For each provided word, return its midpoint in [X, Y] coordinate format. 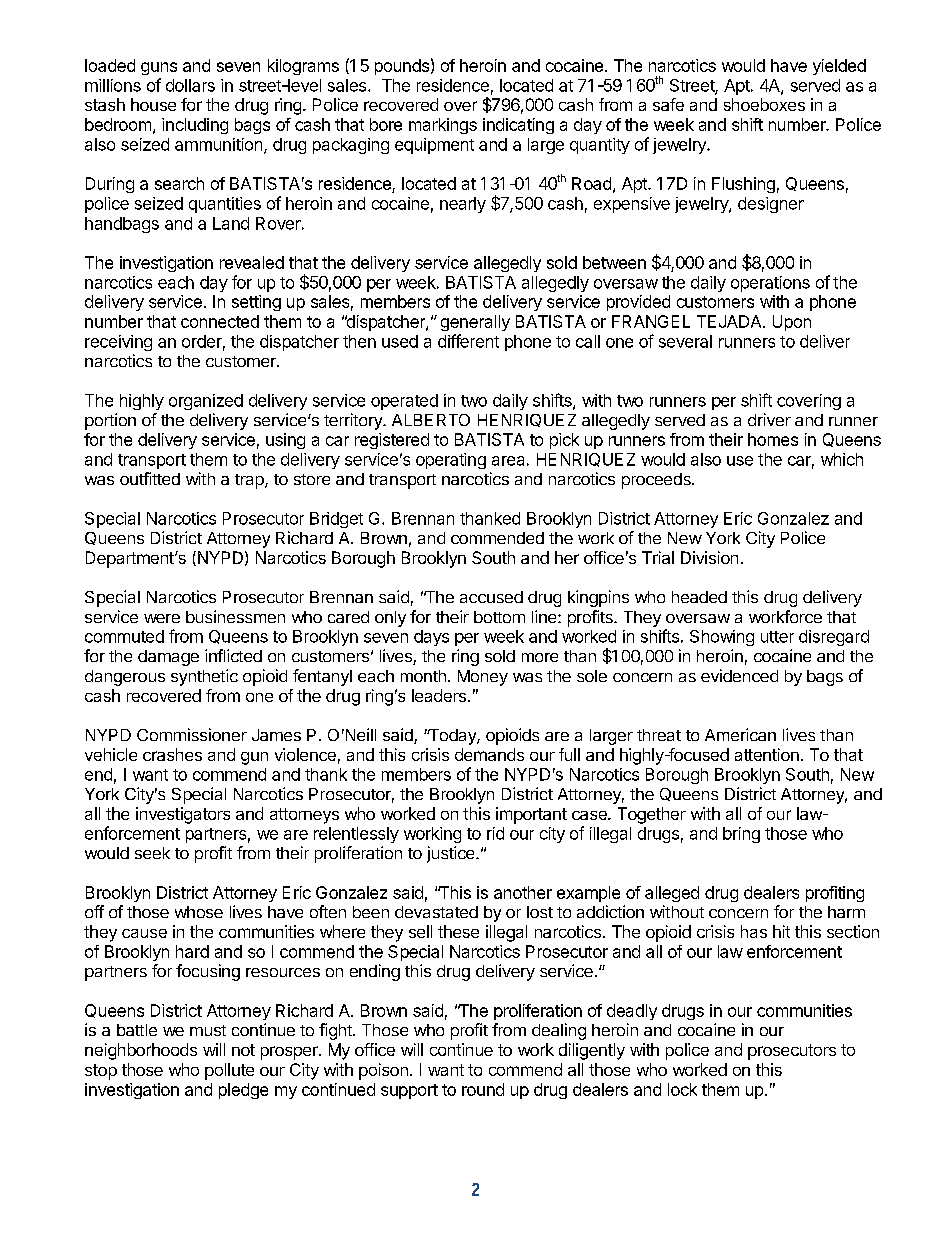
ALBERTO [431, 420]
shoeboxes [764, 104]
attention [767, 754]
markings [443, 126]
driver [769, 419]
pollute [229, 1071]
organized [206, 402]
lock [682, 1089]
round [483, 1089]
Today [452, 737]
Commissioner [192, 734]
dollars [190, 85]
